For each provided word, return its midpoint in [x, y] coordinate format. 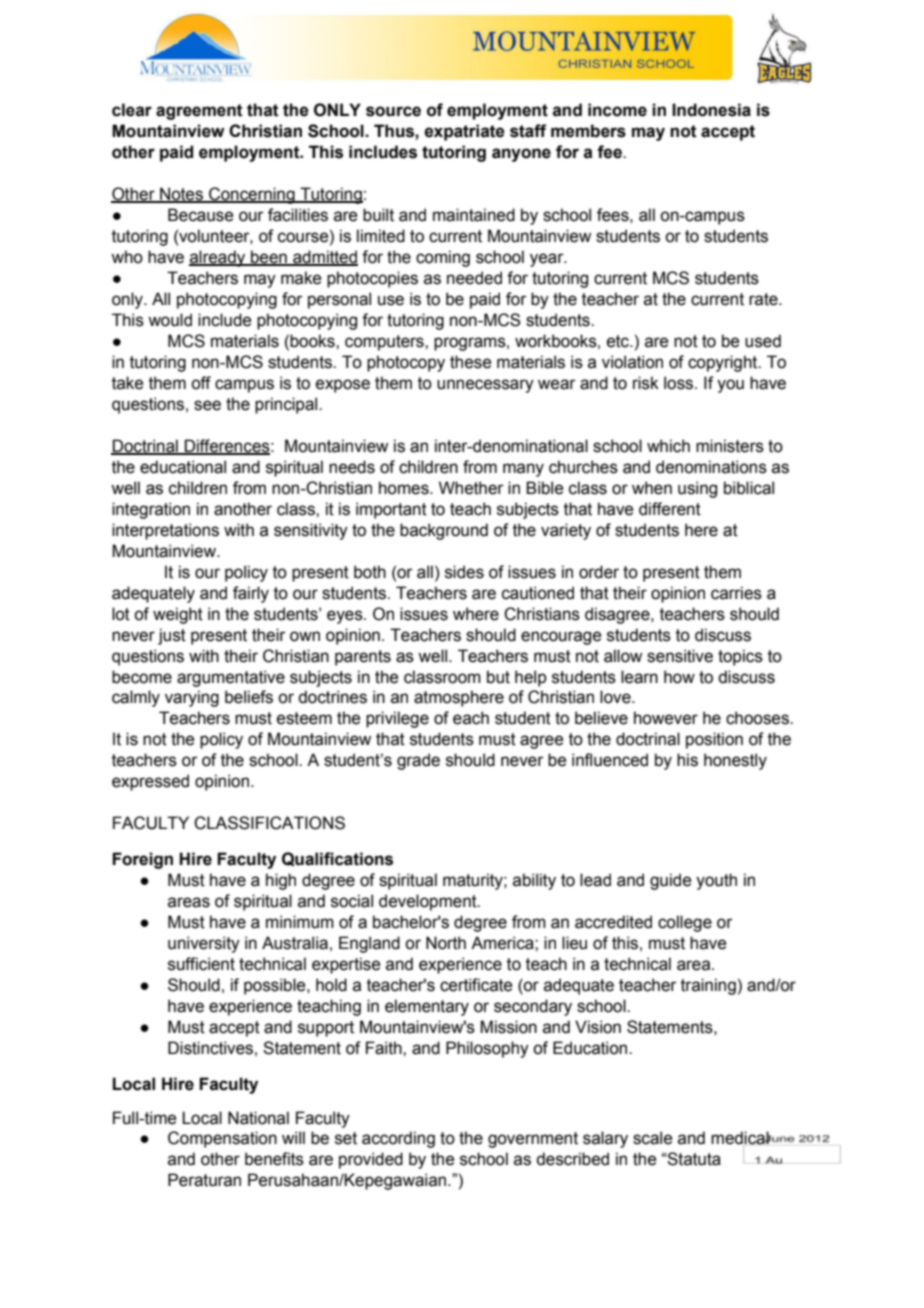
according [398, 1139]
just [172, 636]
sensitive [680, 656]
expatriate [464, 132]
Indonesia [711, 110]
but [498, 677]
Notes [181, 195]
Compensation [222, 1139]
